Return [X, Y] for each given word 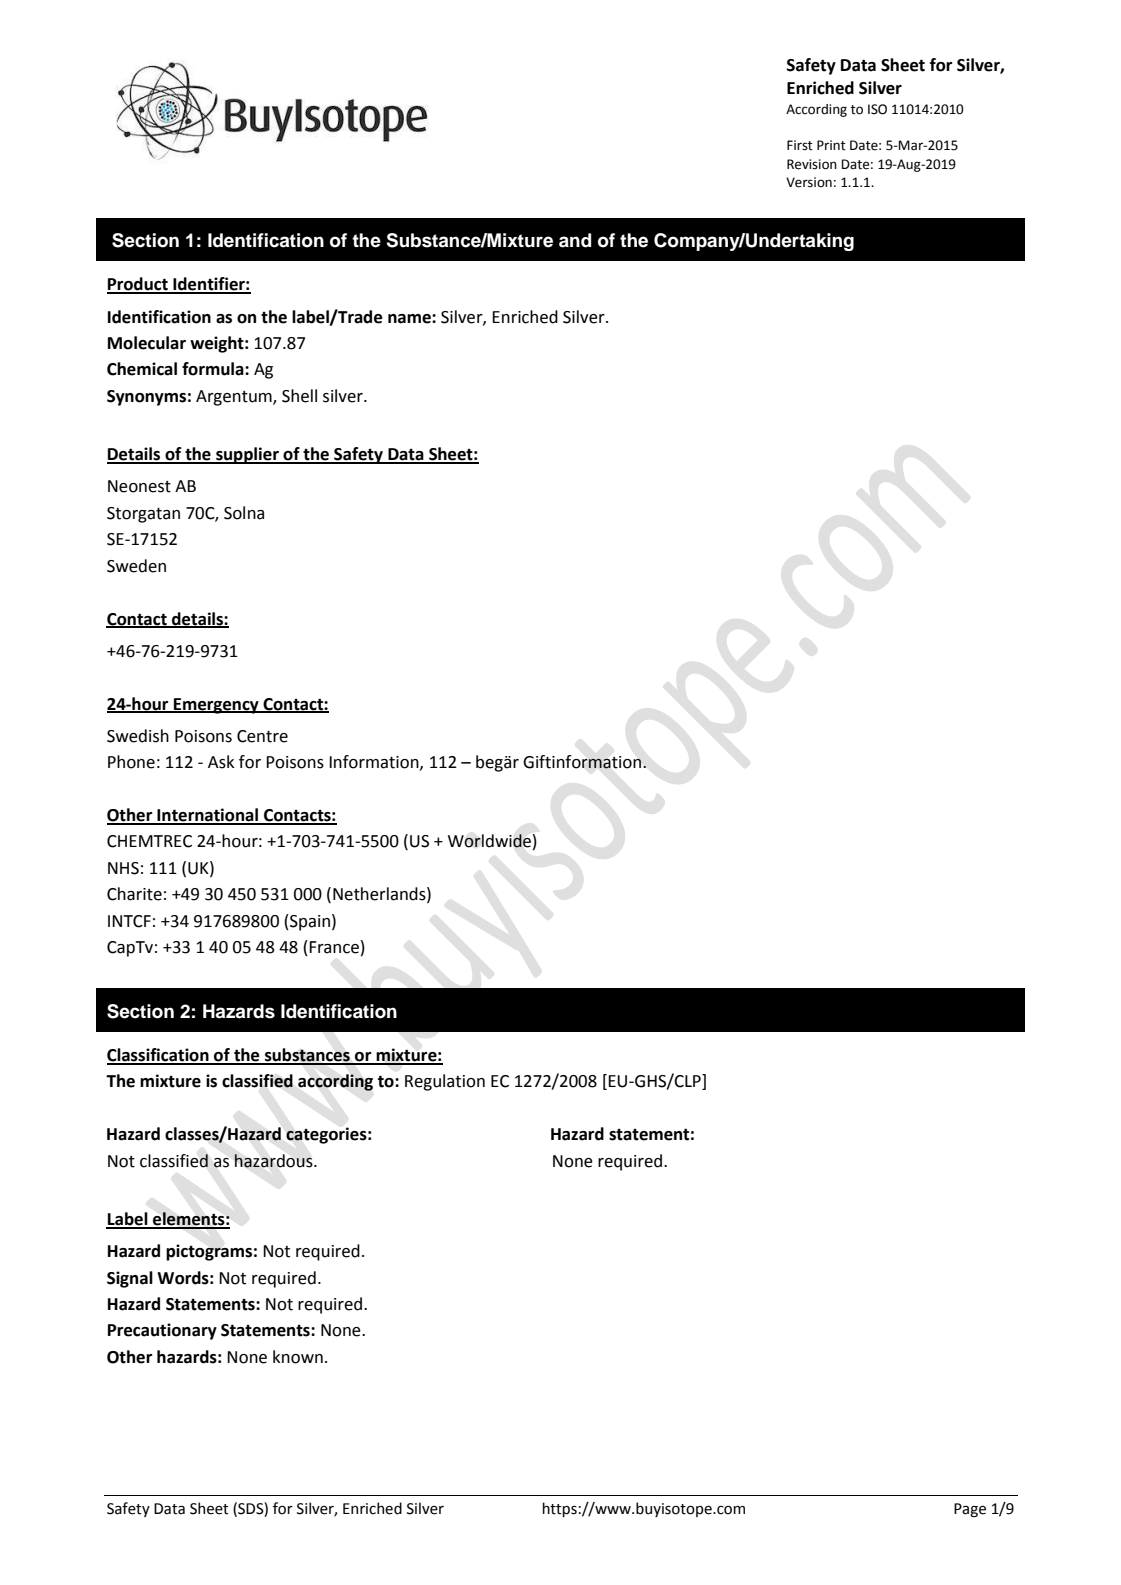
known [298, 1357]
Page [970, 1510]
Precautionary [162, 1331]
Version [809, 182]
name [410, 319]
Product [138, 285]
